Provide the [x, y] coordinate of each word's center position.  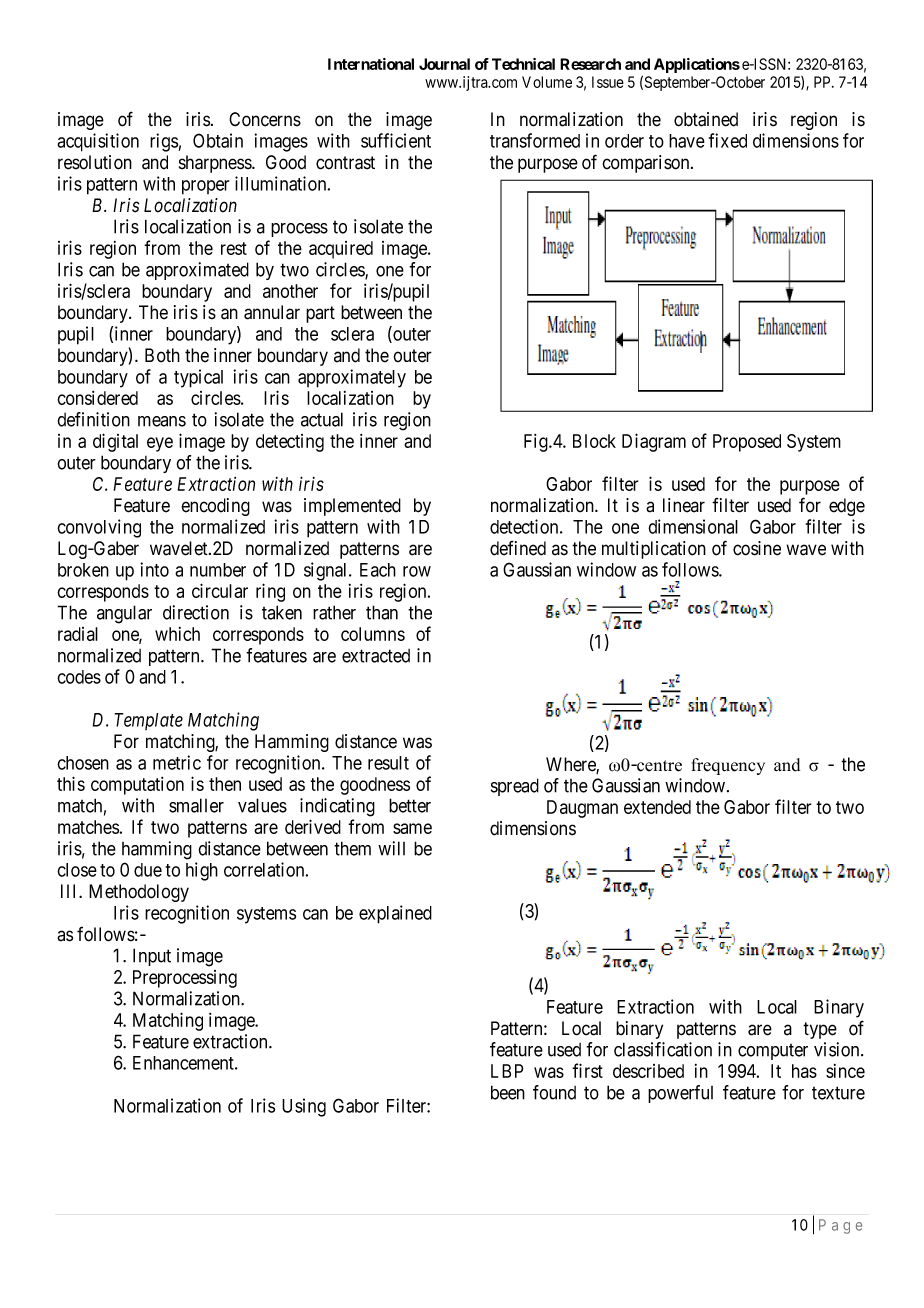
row [417, 571]
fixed [728, 140]
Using [304, 1107]
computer [773, 1052]
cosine [757, 548]
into [154, 569]
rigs [164, 142]
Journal [444, 64]
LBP [507, 1071]
